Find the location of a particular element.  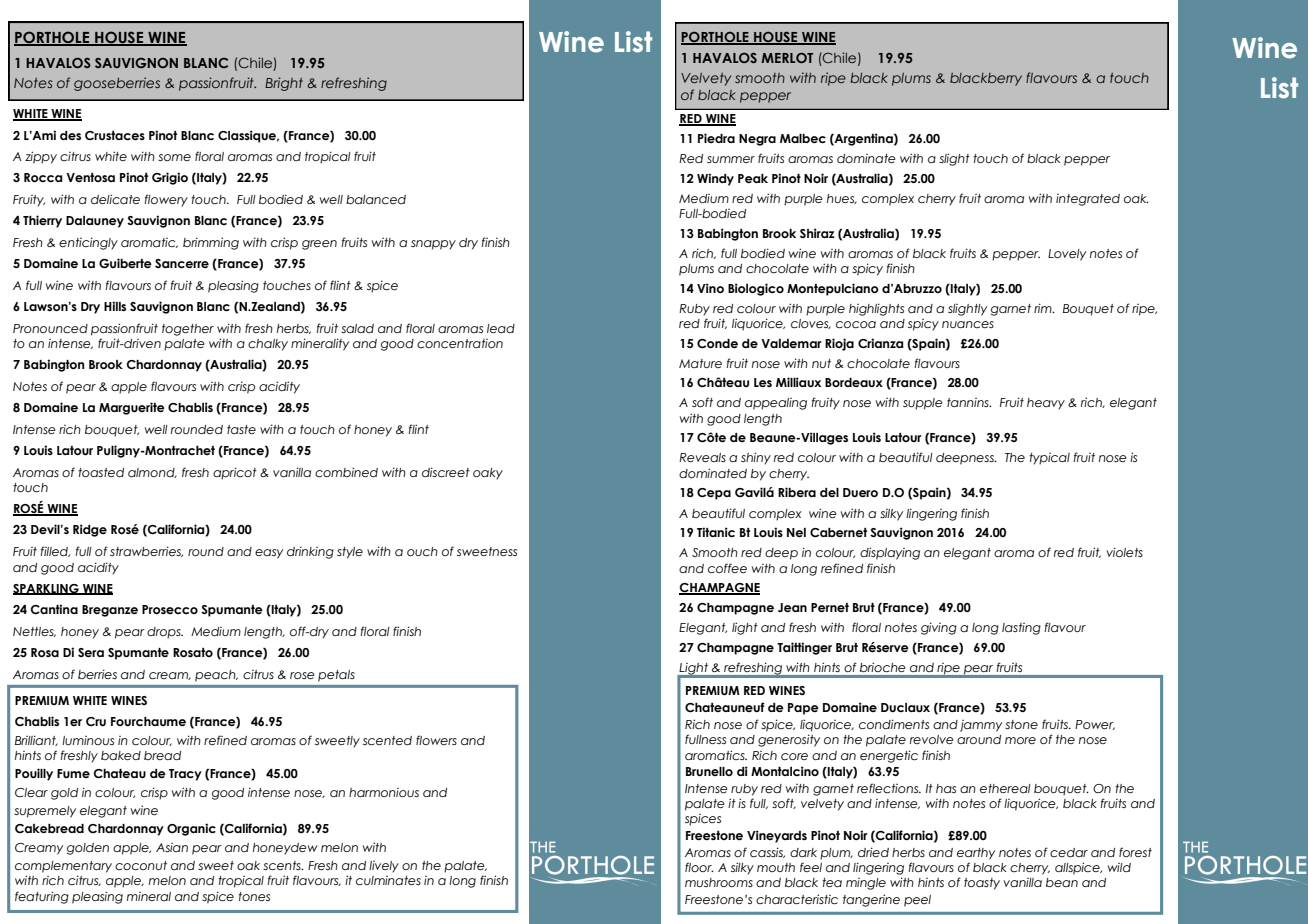

coffee is located at coordinates (727, 568).
